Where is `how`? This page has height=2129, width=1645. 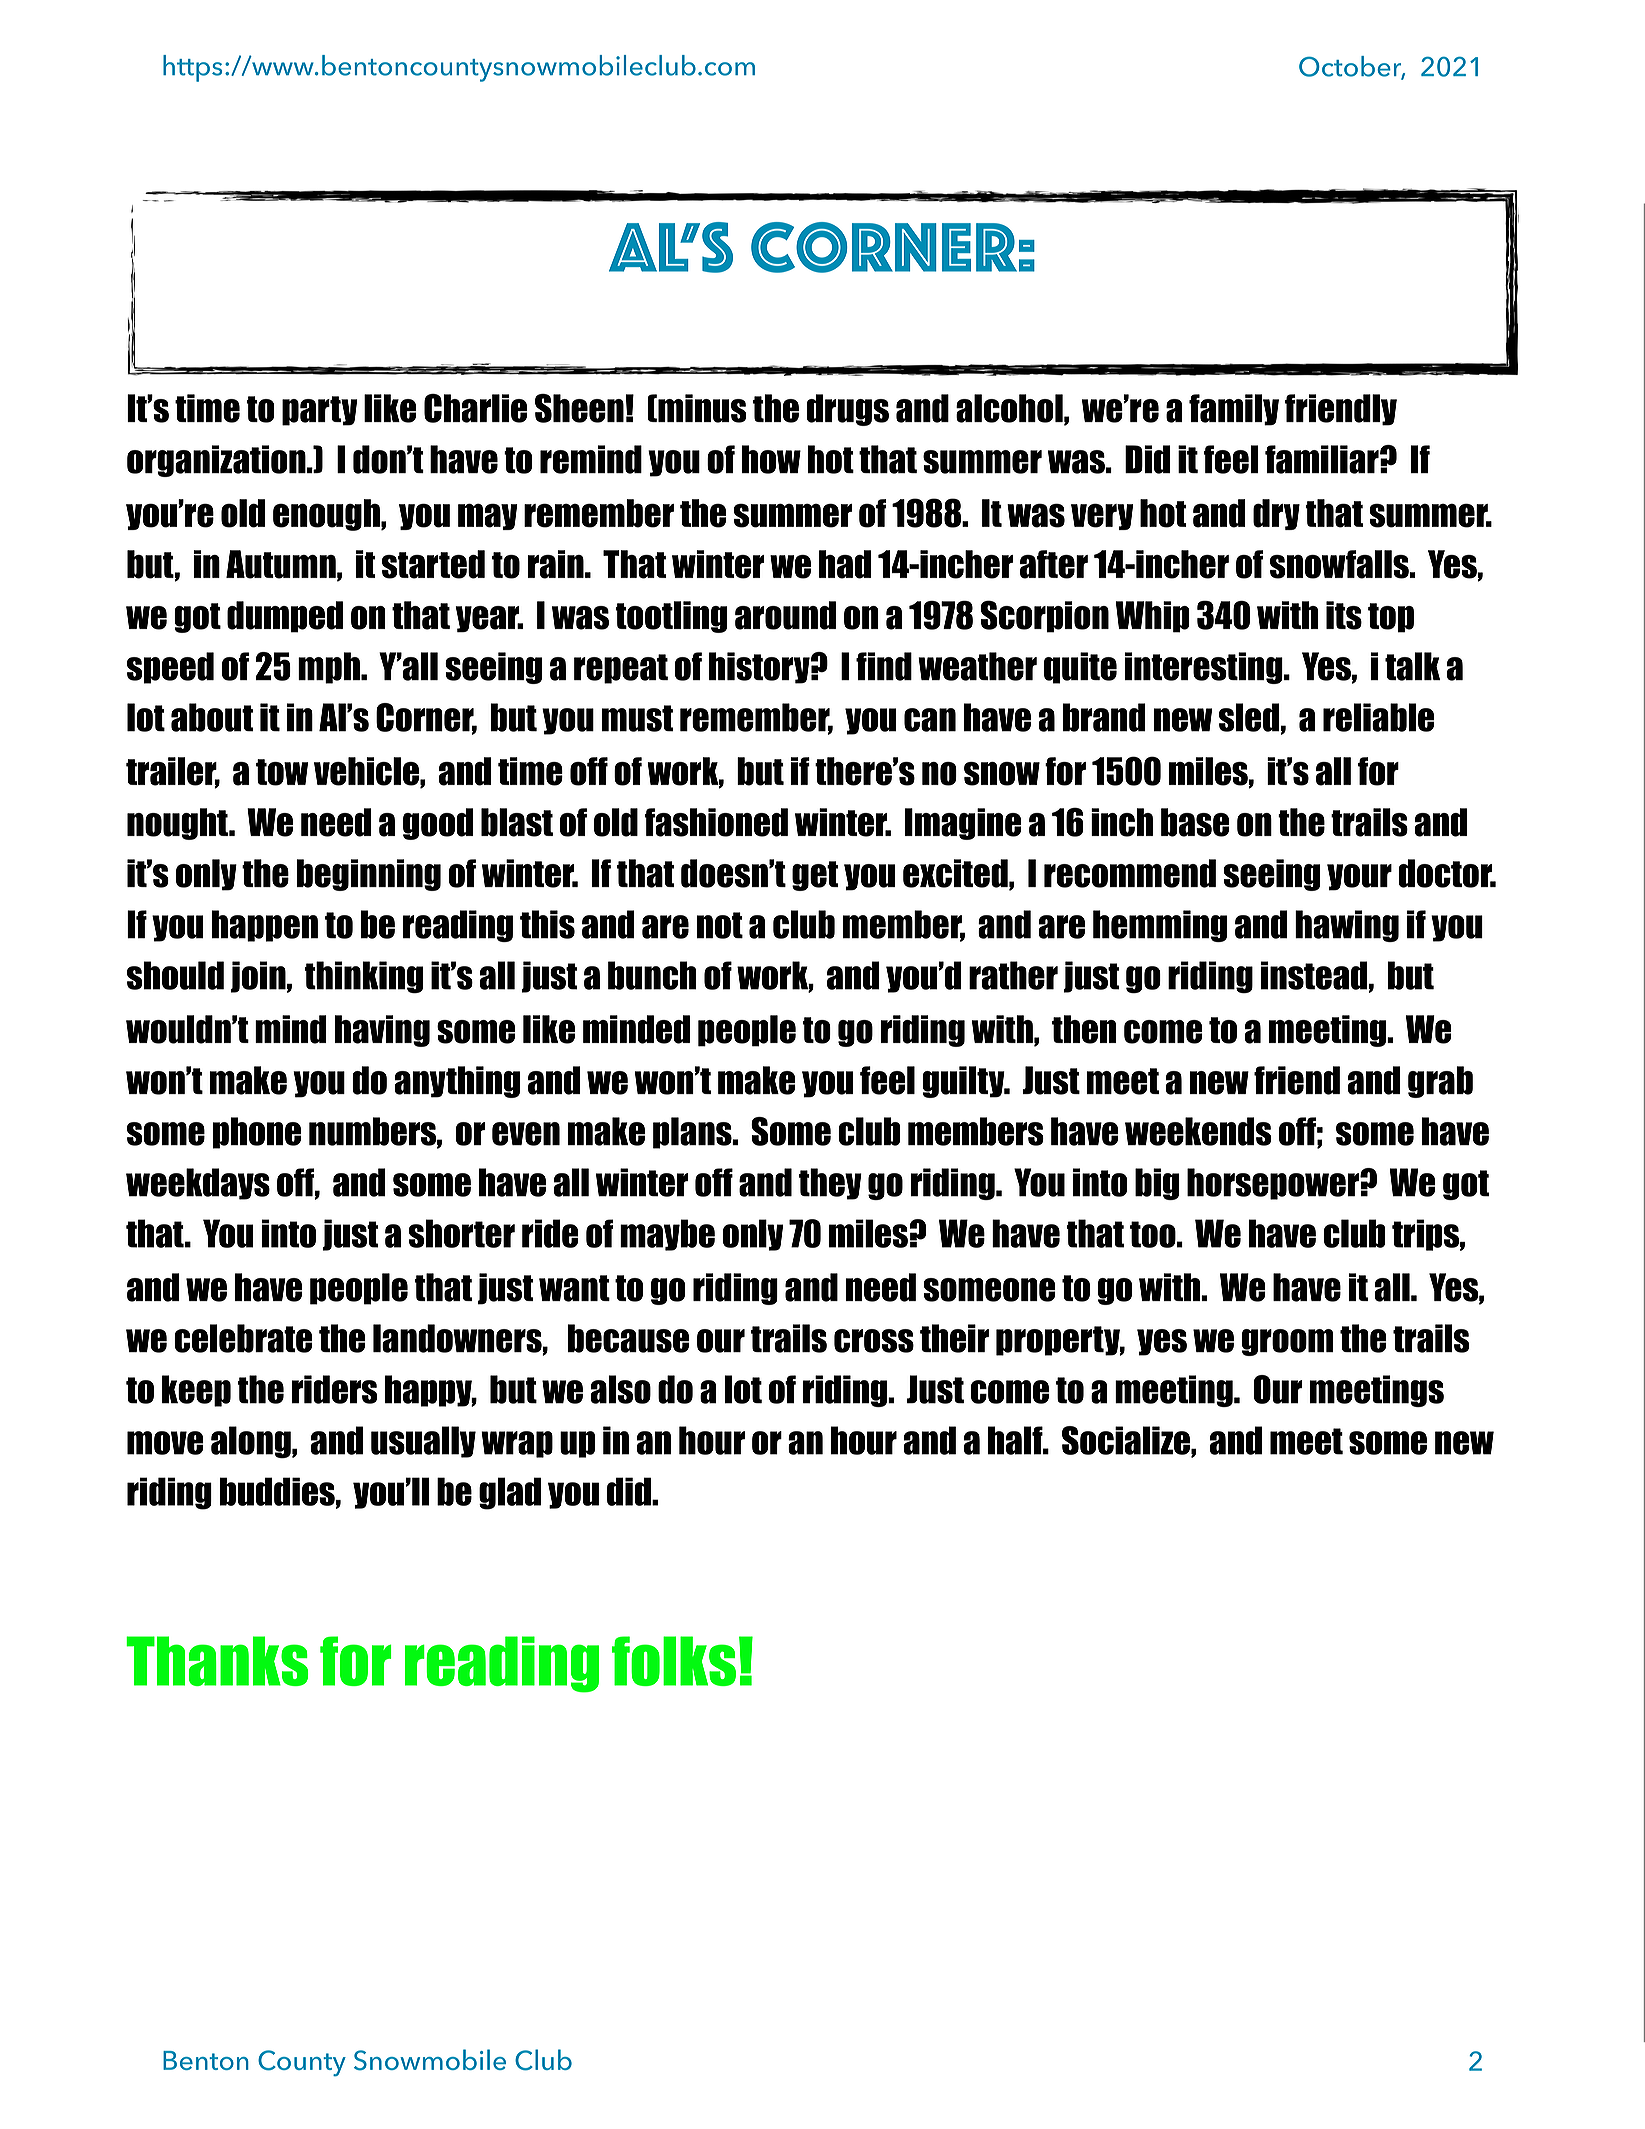
how is located at coordinates (771, 459).
